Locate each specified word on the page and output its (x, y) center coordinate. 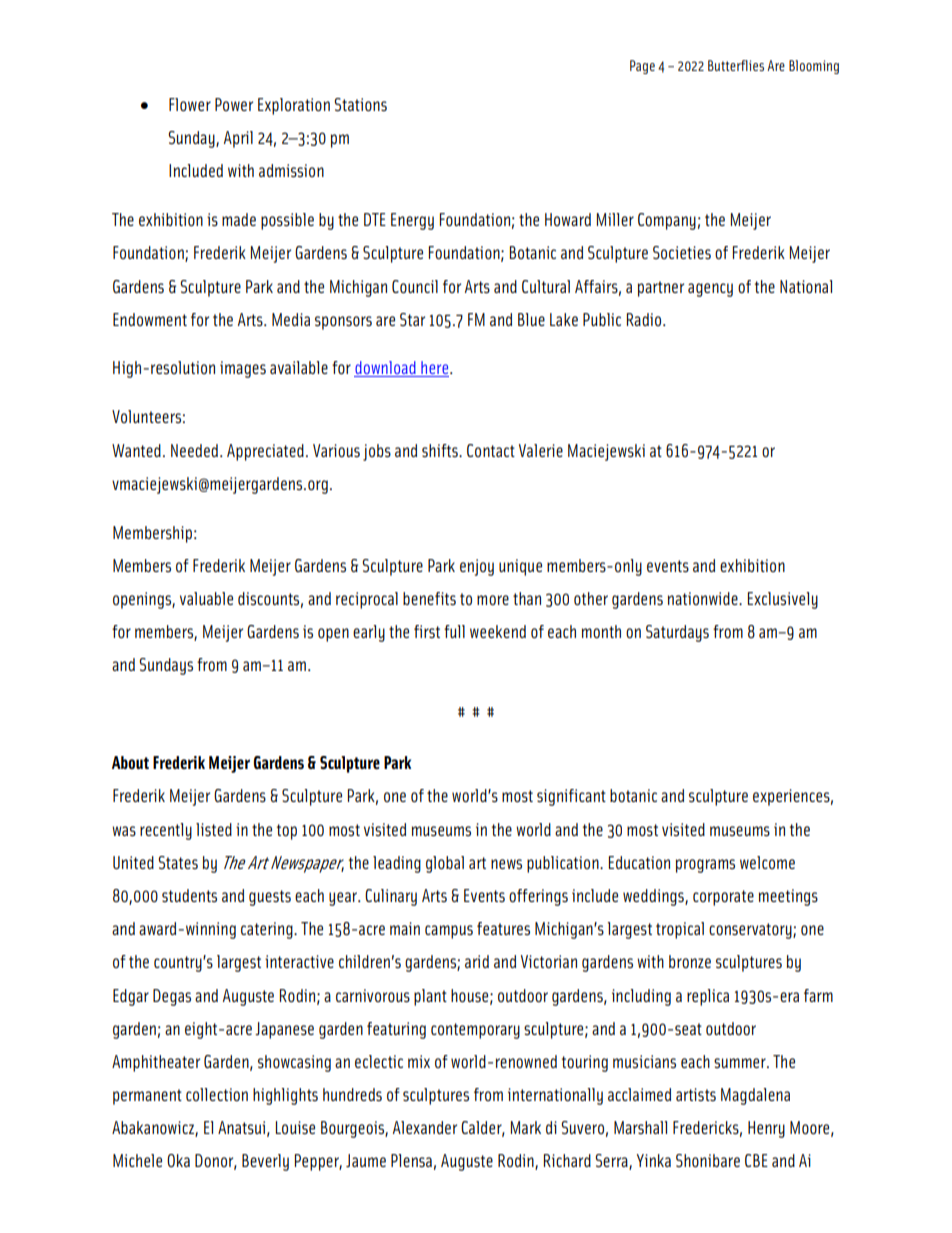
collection (217, 1094)
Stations (360, 104)
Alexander (425, 1127)
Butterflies (736, 65)
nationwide (704, 598)
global (445, 864)
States (178, 862)
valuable (206, 598)
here (435, 369)
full (454, 631)
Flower (190, 104)
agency (710, 290)
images (243, 369)
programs (705, 866)
